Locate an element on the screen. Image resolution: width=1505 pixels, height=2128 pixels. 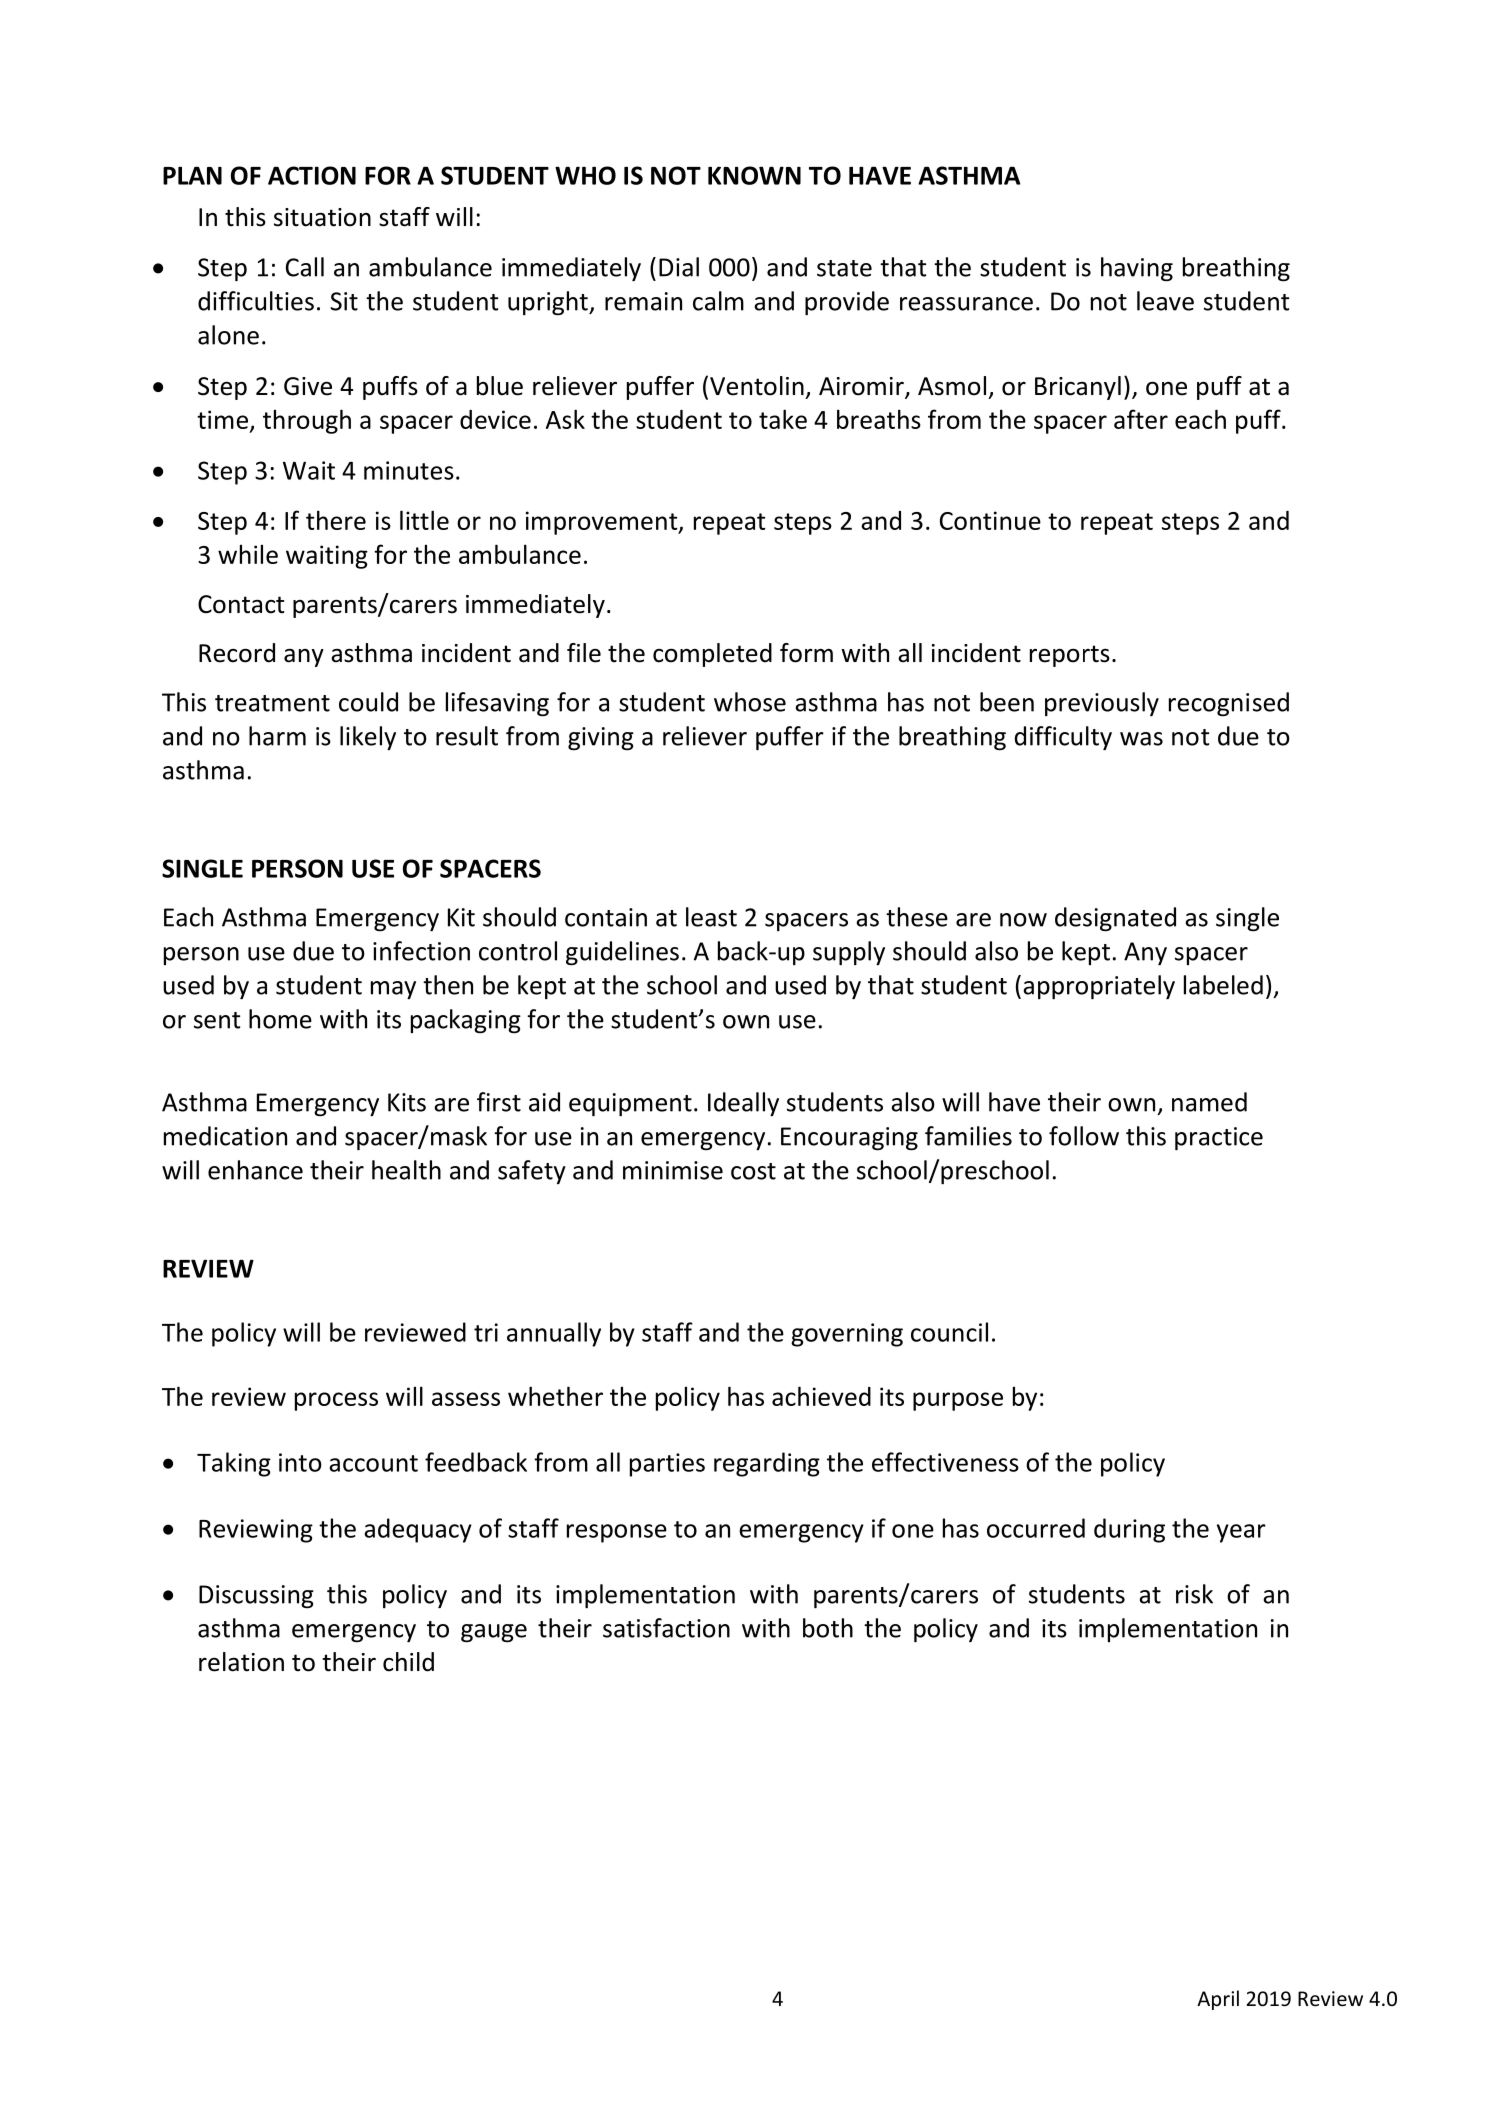
situation is located at coordinates (322, 217).
